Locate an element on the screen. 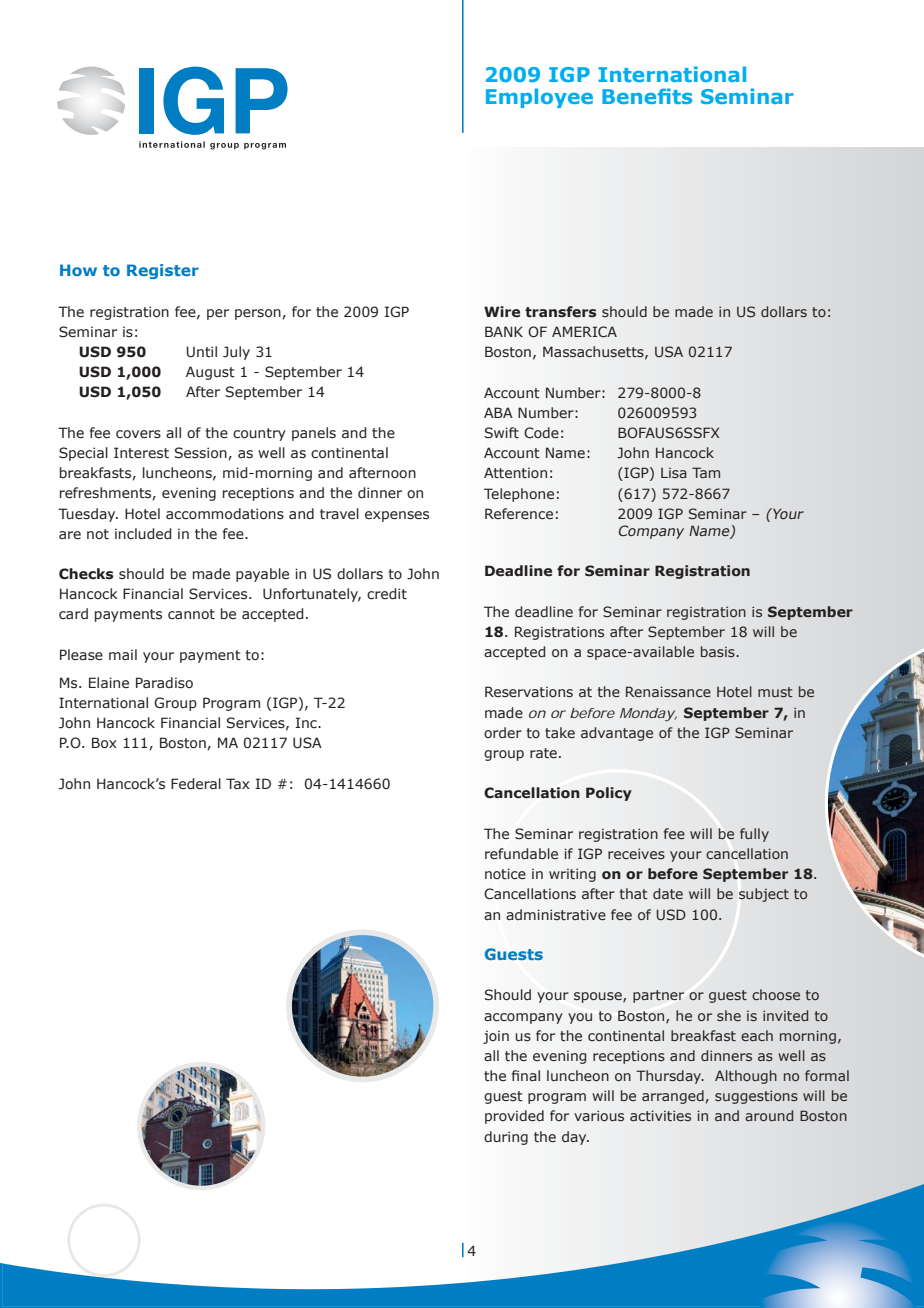 The image size is (924, 1308). suggestions is located at coordinates (756, 1097).
